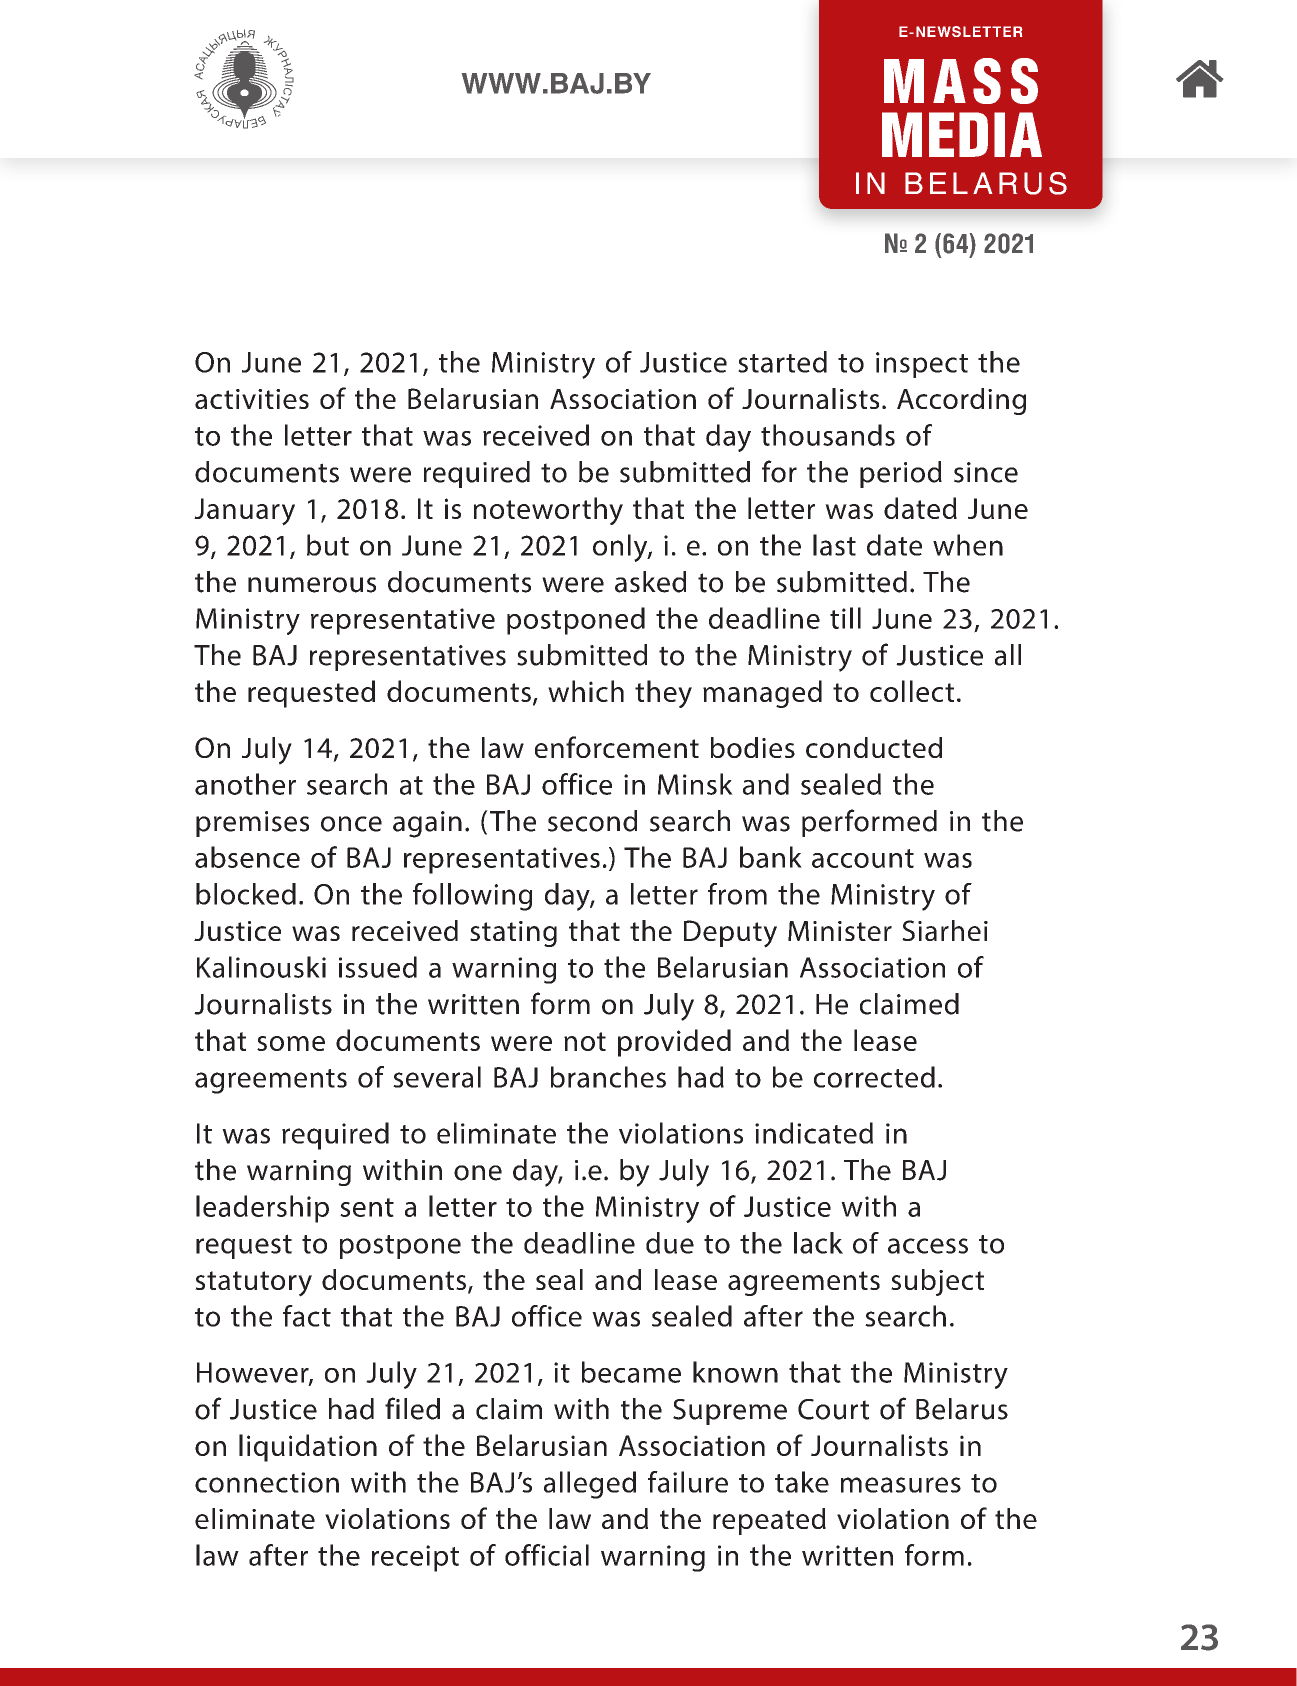 The width and height of the image is (1297, 1686). What do you see at coordinates (928, 1246) in the image?
I see `access` at bounding box center [928, 1246].
